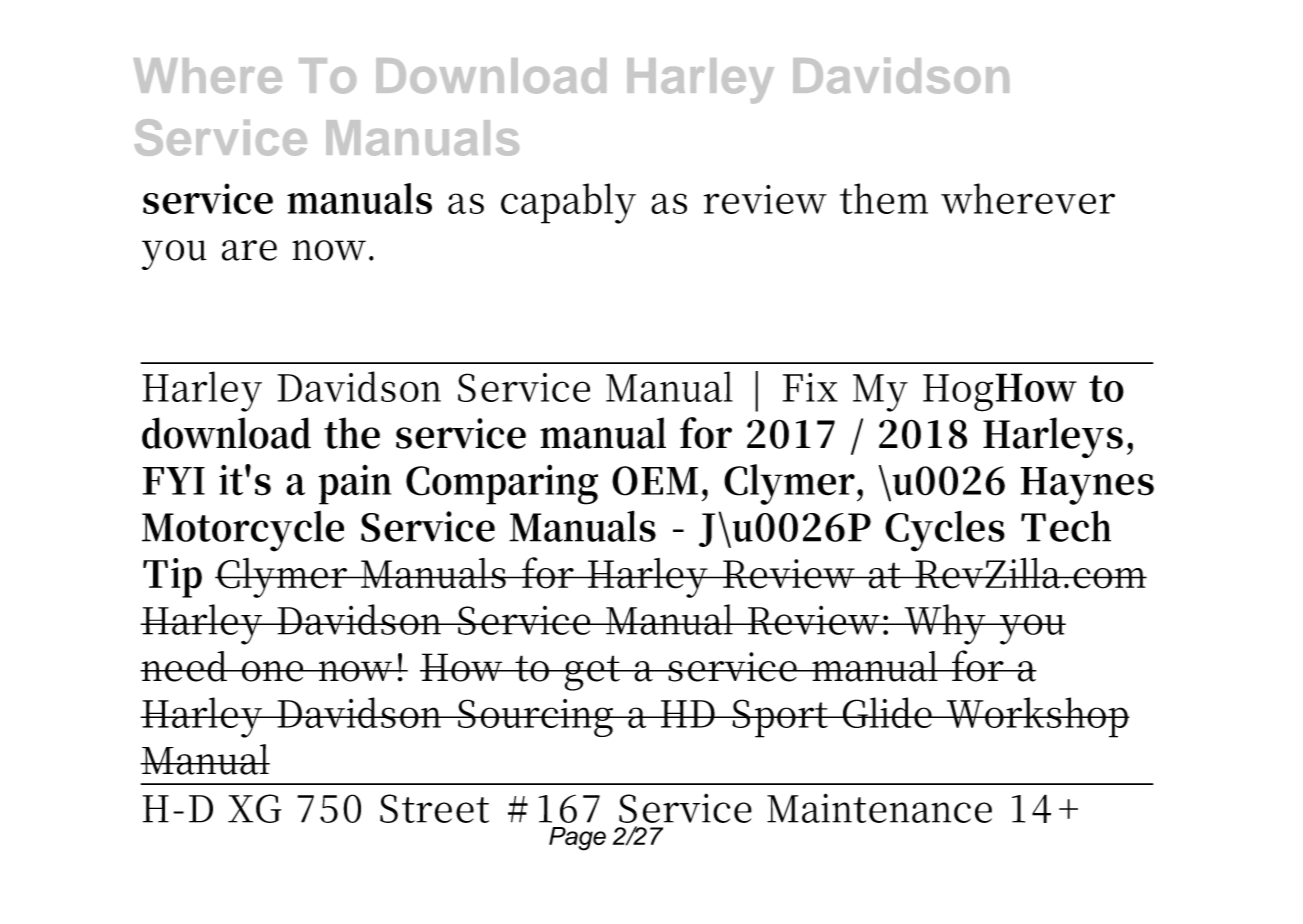 This screenshot has height=924, width=1303. I want to click on them, so click(884, 198).
